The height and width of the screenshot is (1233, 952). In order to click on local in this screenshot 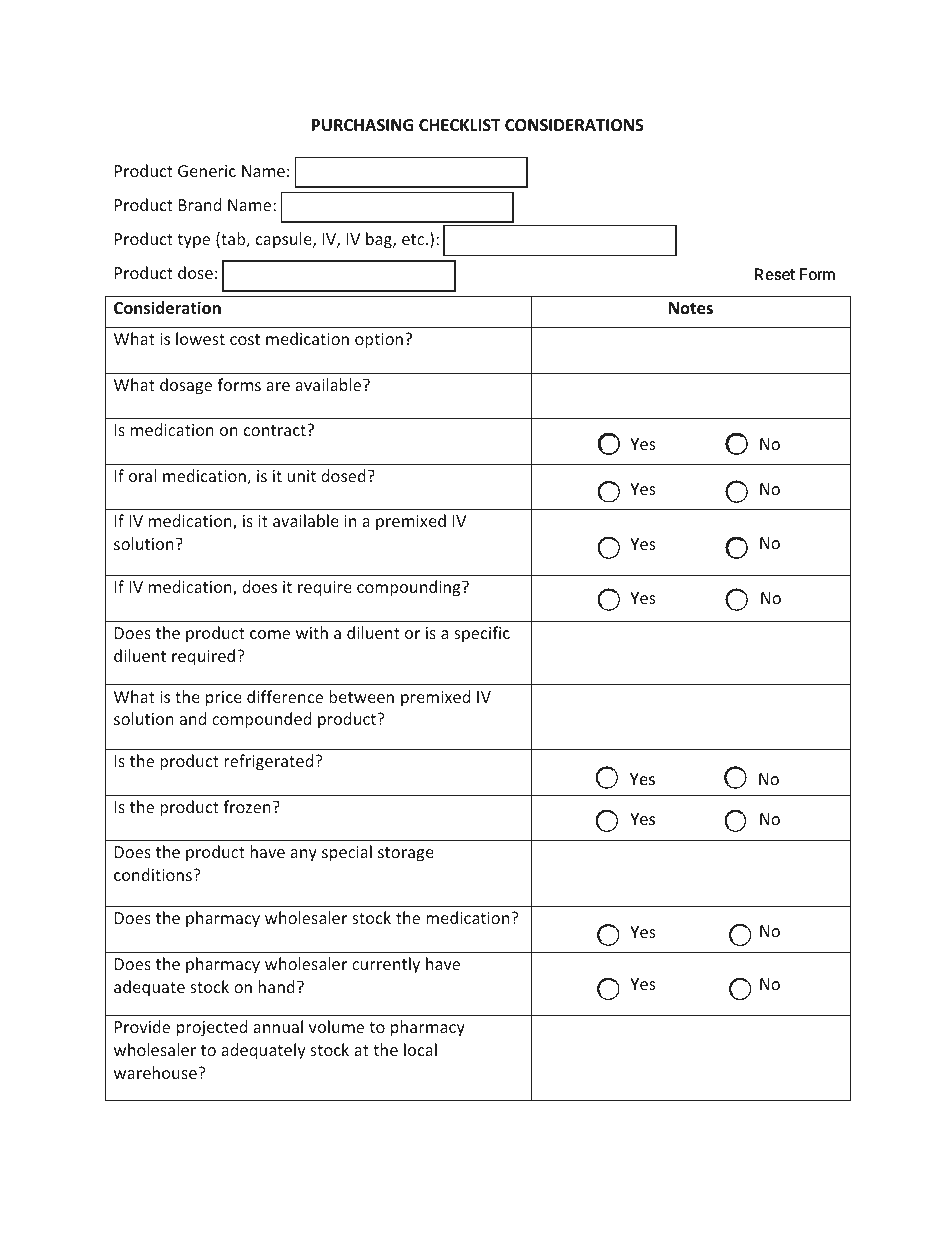, I will do `click(420, 1049)`.
